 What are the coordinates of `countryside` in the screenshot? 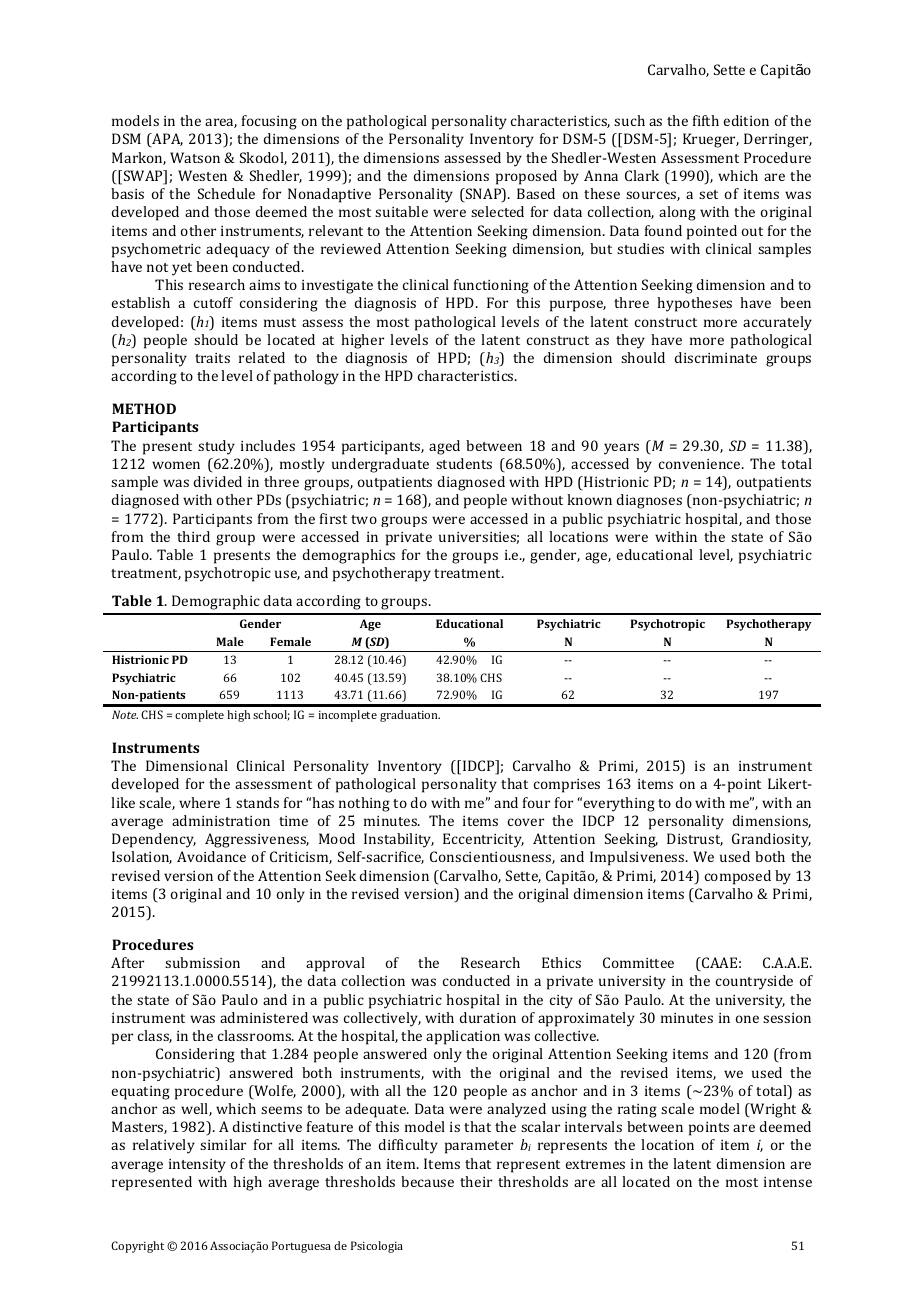 It's located at (754, 982).
